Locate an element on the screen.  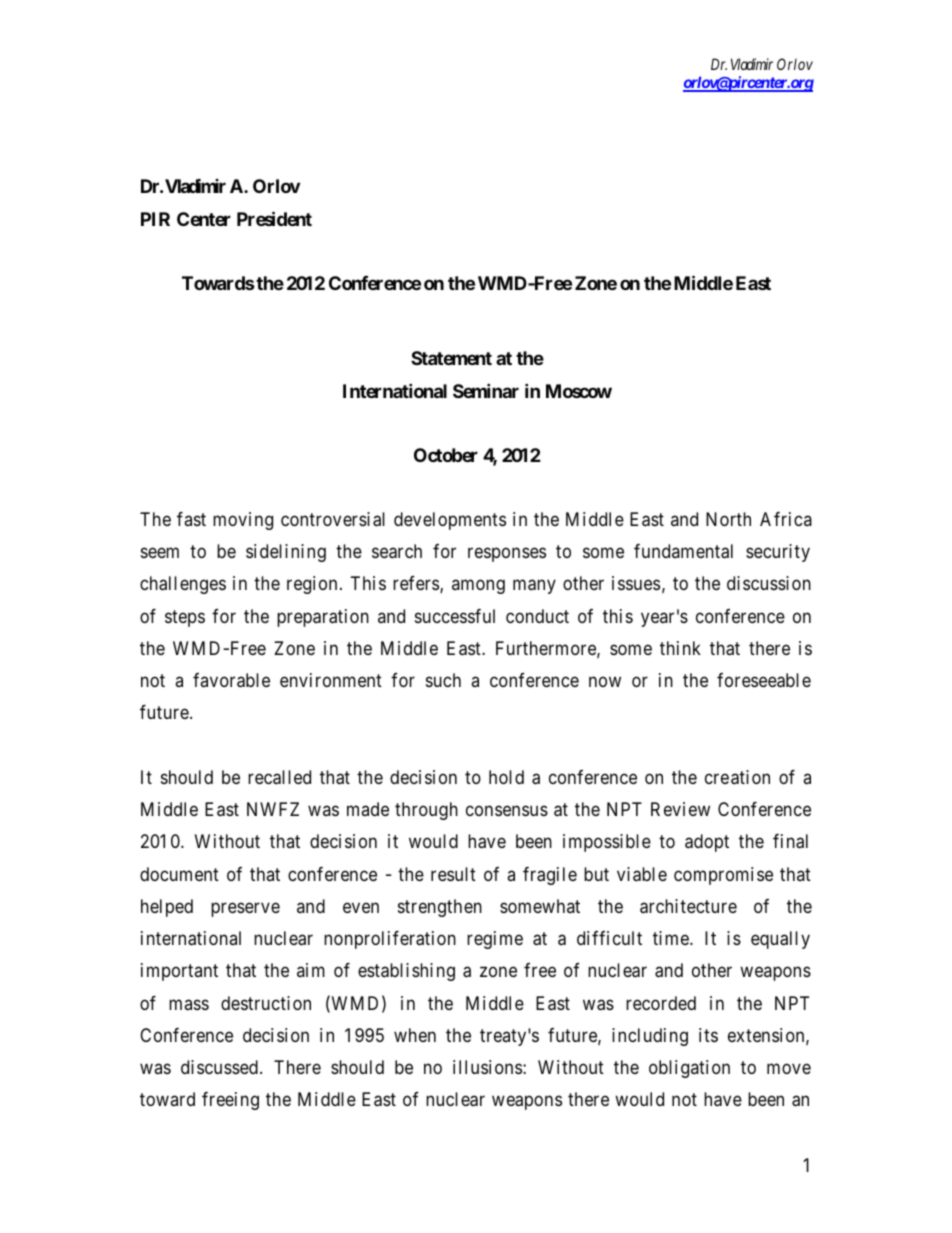
successful is located at coordinates (455, 616).
